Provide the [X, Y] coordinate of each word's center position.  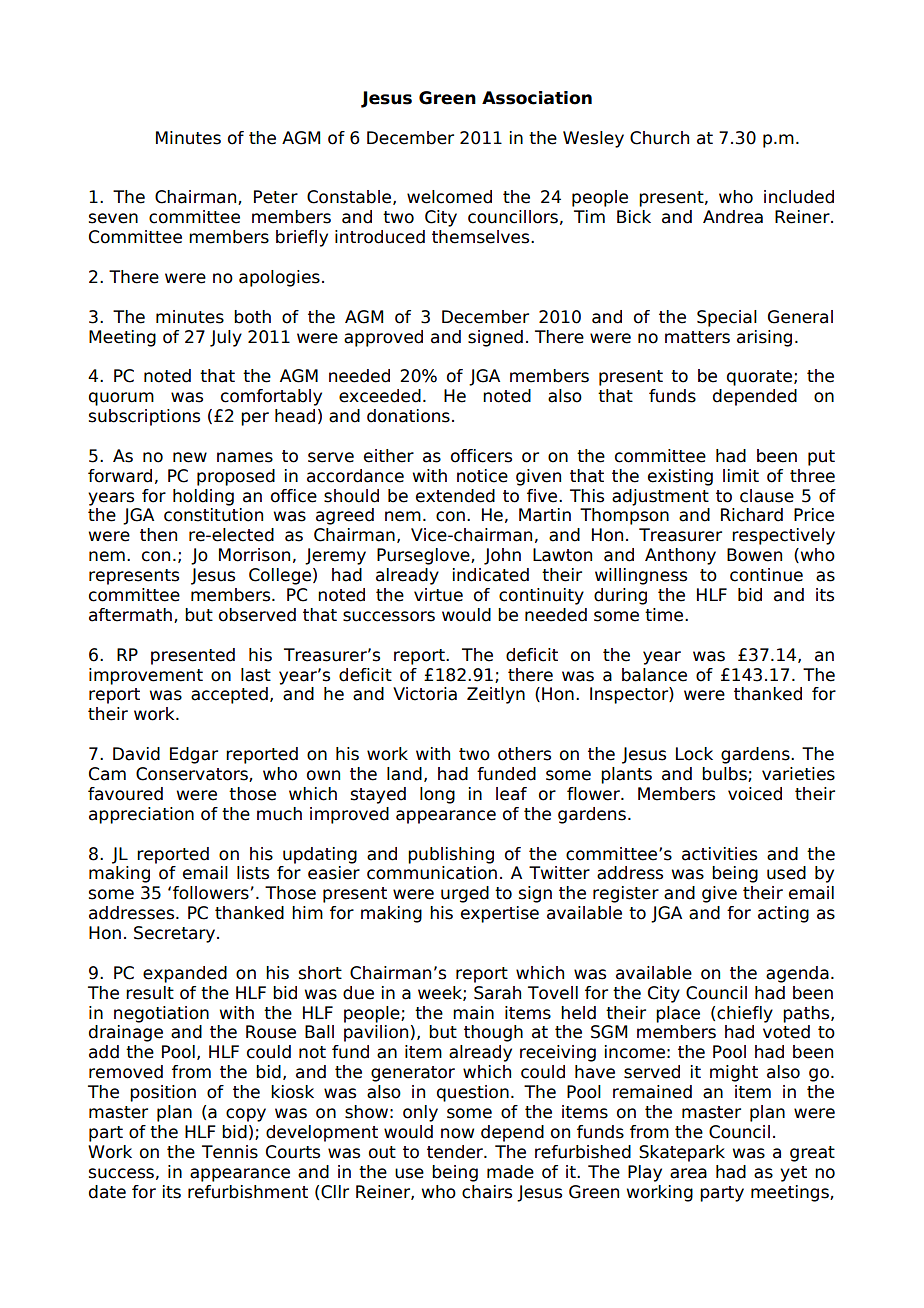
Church [659, 138]
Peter [276, 197]
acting [783, 914]
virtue [438, 595]
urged [465, 894]
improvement [146, 676]
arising [764, 338]
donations [408, 416]
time [665, 615]
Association [537, 98]
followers [211, 893]
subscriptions [144, 417]
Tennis [230, 1152]
